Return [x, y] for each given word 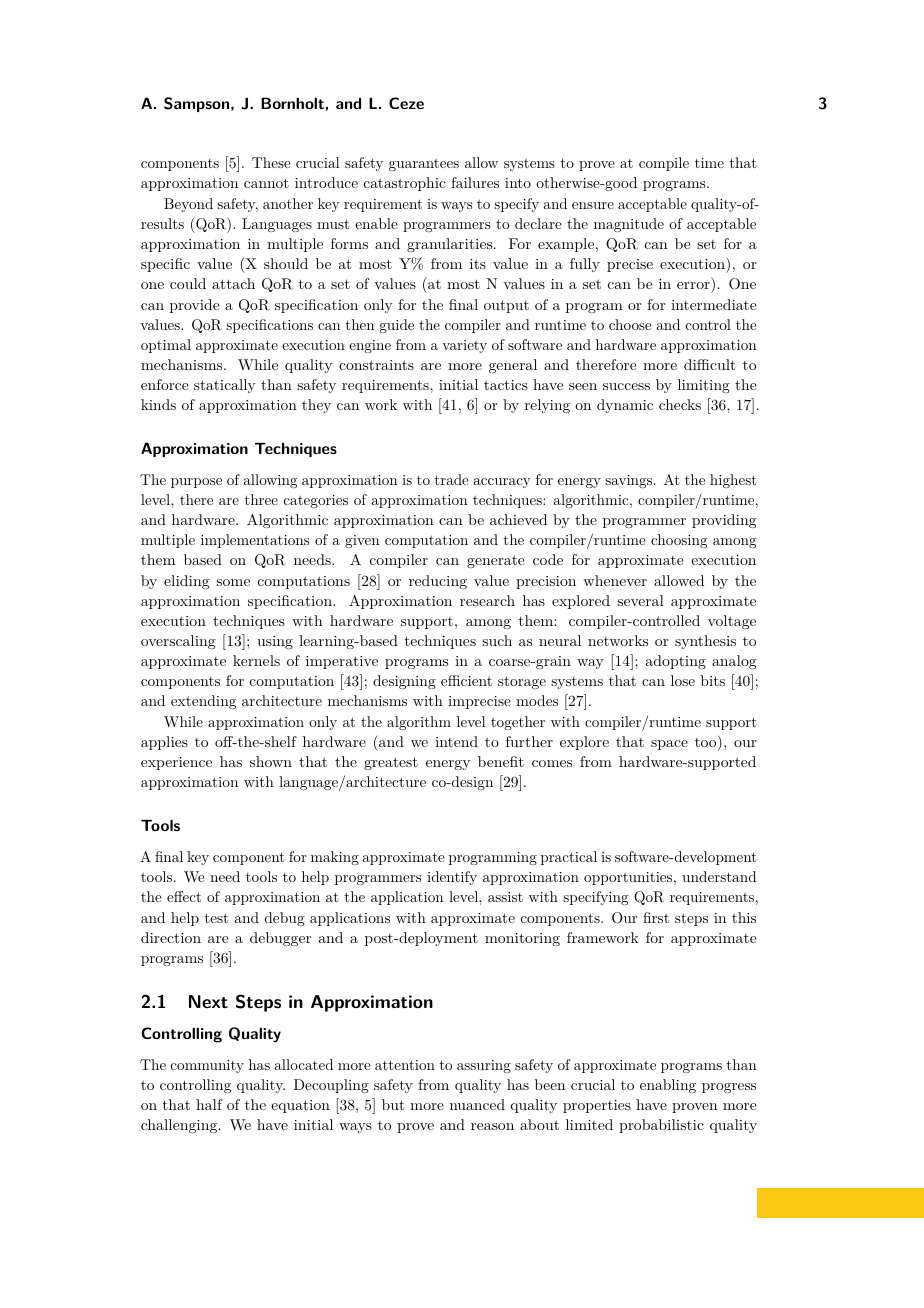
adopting [676, 662]
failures [475, 182]
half [209, 1104]
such [497, 640]
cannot [266, 183]
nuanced [477, 1104]
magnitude [629, 225]
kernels [256, 660]
